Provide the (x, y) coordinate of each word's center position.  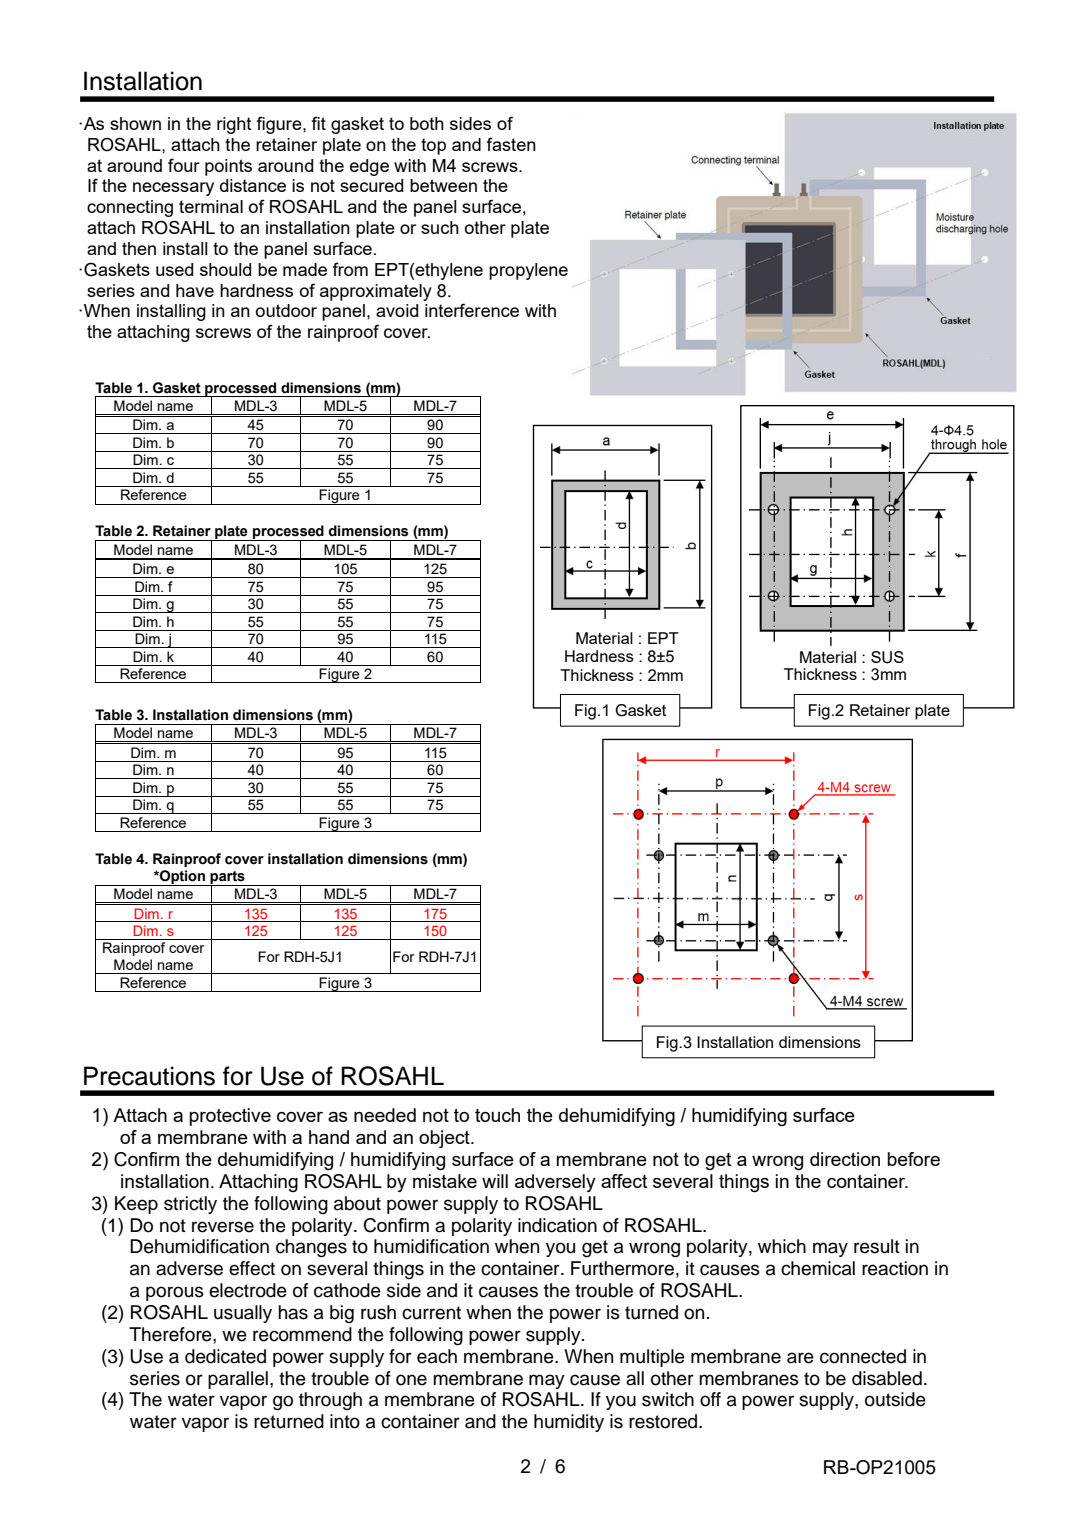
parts (227, 878)
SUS (887, 657)
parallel (238, 1380)
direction (845, 1159)
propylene (528, 271)
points (228, 167)
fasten (511, 144)
